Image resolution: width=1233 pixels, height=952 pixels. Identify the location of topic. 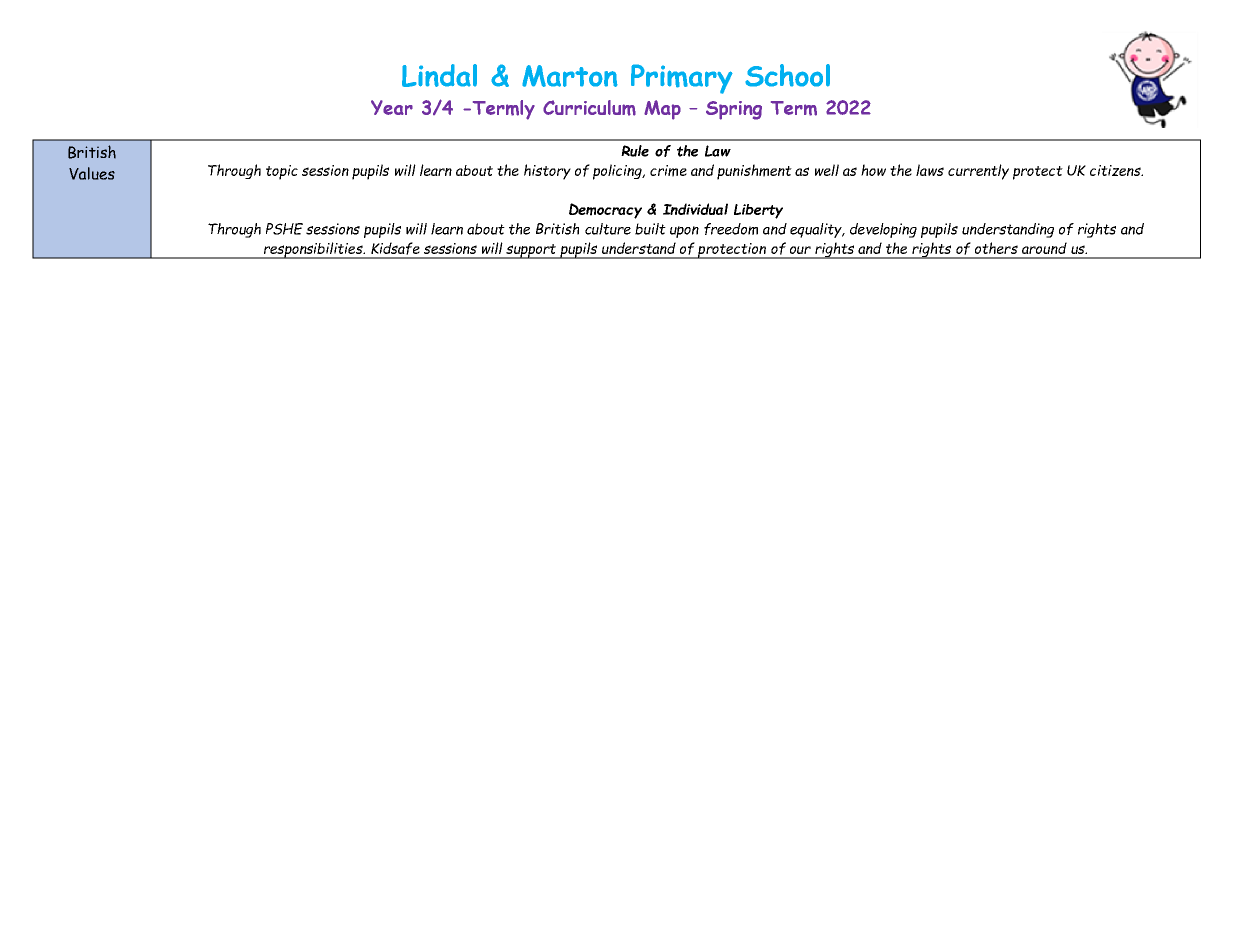
(282, 172).
